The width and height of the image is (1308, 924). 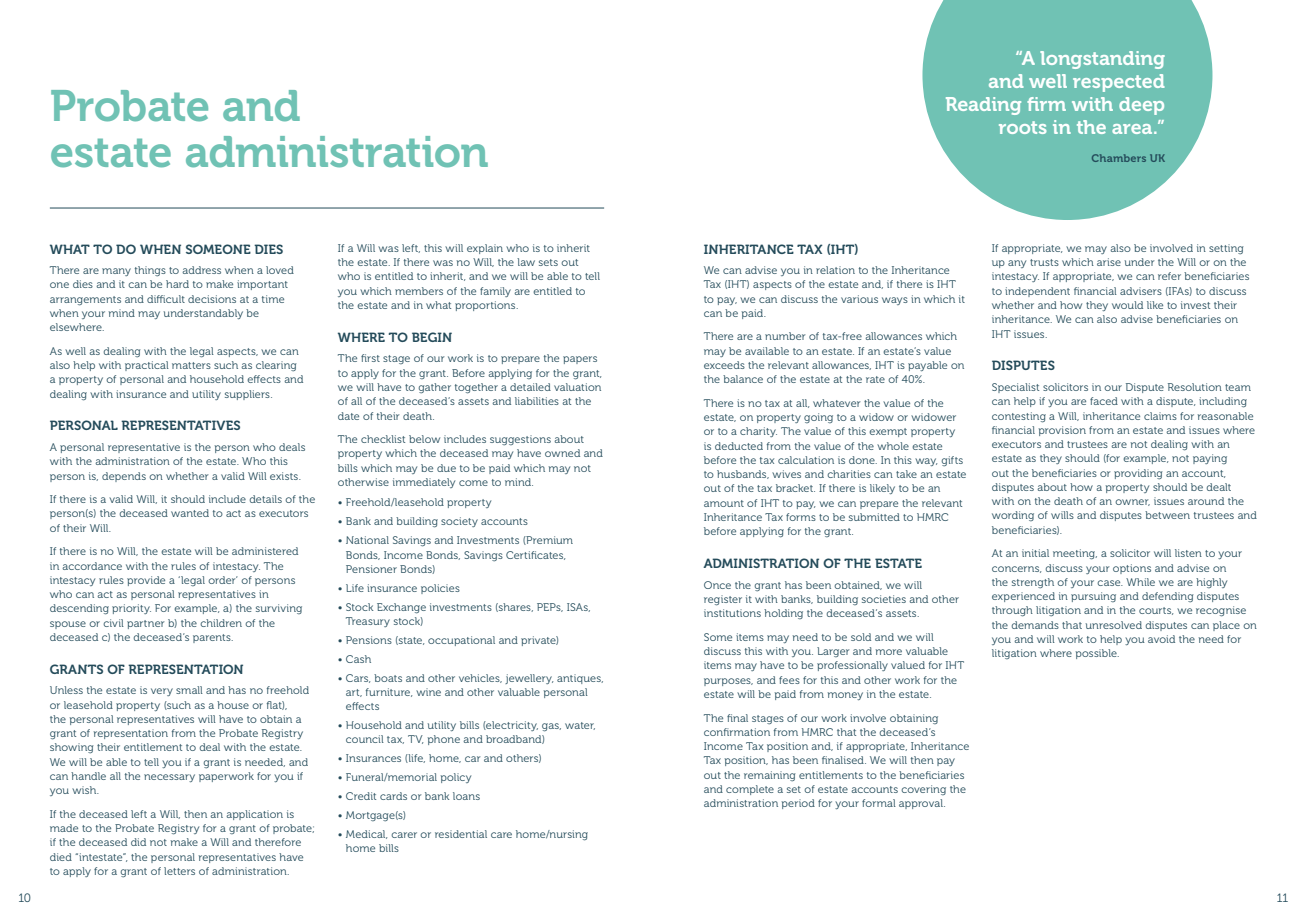 I want to click on did, so click(x=138, y=842).
